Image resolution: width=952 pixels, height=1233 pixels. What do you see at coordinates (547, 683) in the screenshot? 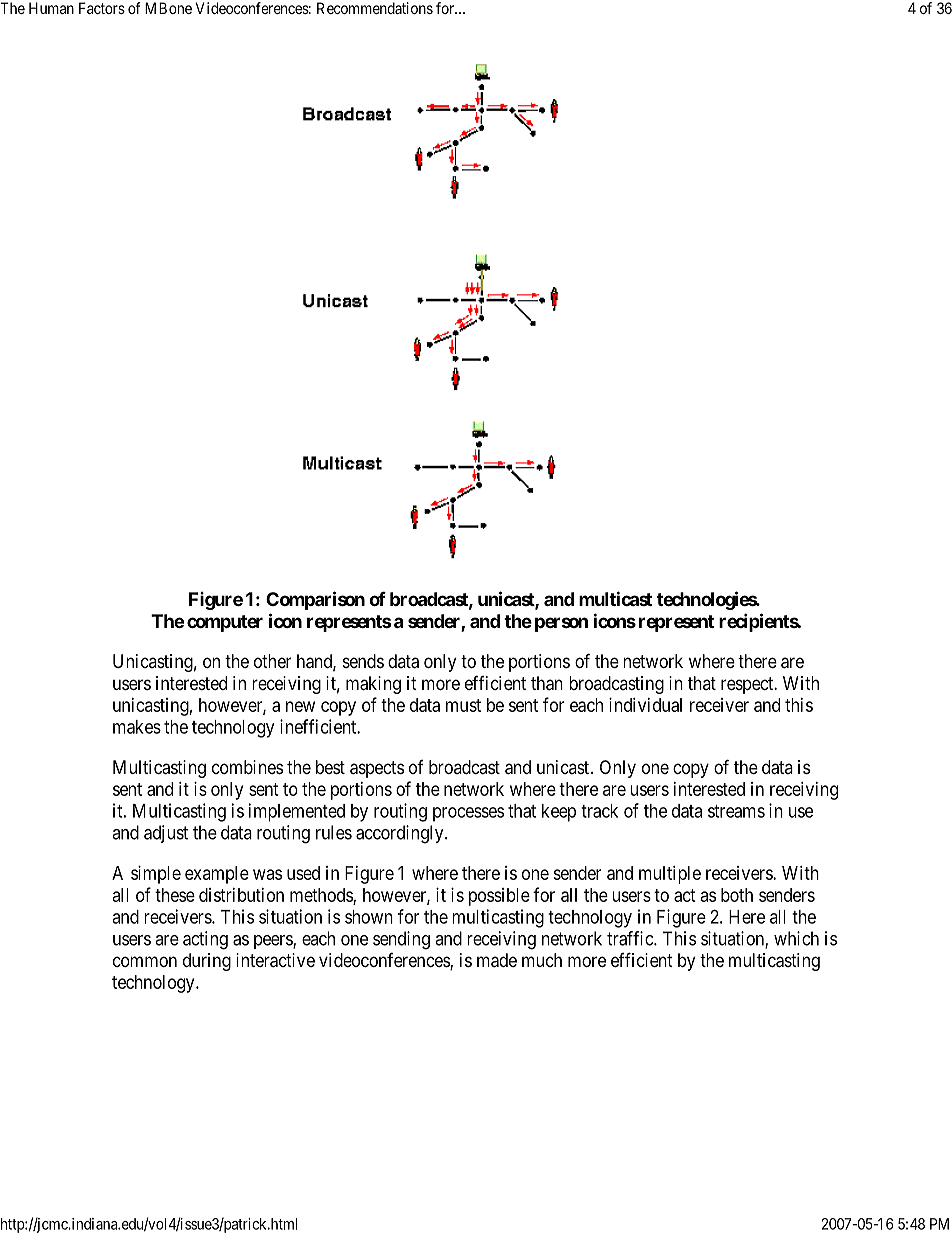
I see `than` at bounding box center [547, 683].
